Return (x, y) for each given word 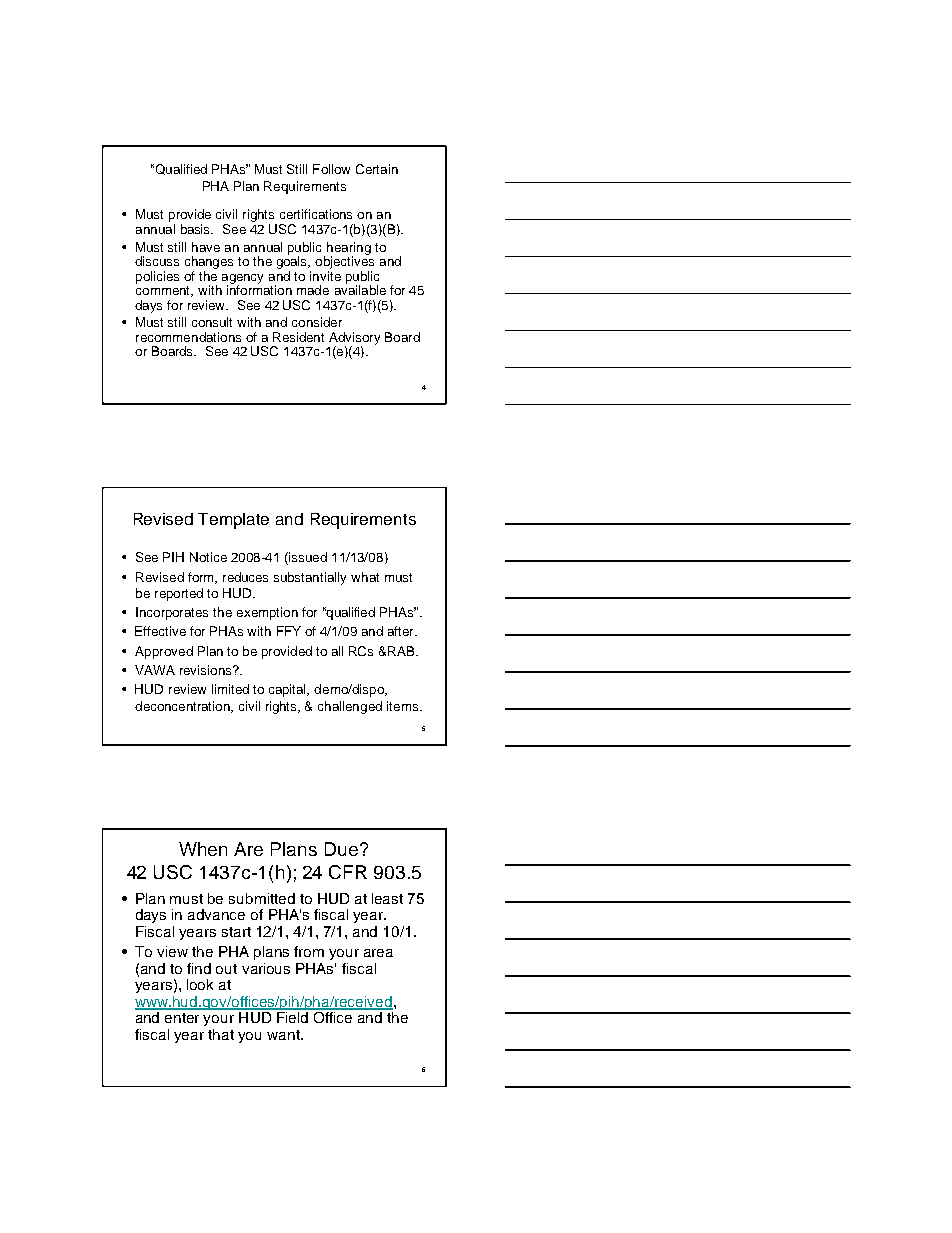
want (284, 1035)
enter (182, 1018)
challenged (350, 707)
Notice (208, 557)
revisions (207, 670)
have (206, 247)
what (365, 577)
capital (289, 690)
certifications (316, 214)
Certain (377, 169)
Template (233, 521)
